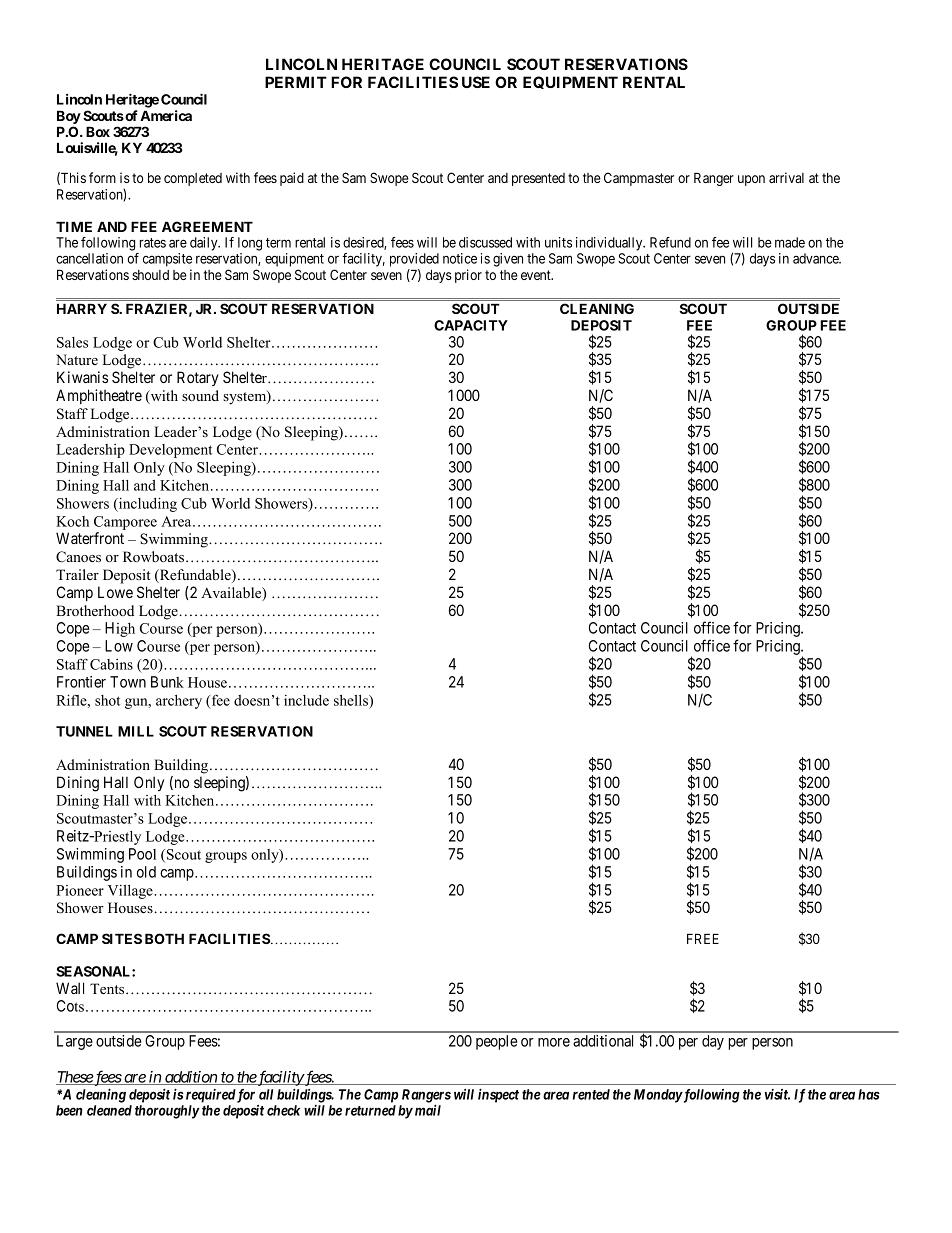 This screenshot has width=952, height=1233. What do you see at coordinates (115, 592) in the screenshot?
I see `Lowe` at bounding box center [115, 592].
